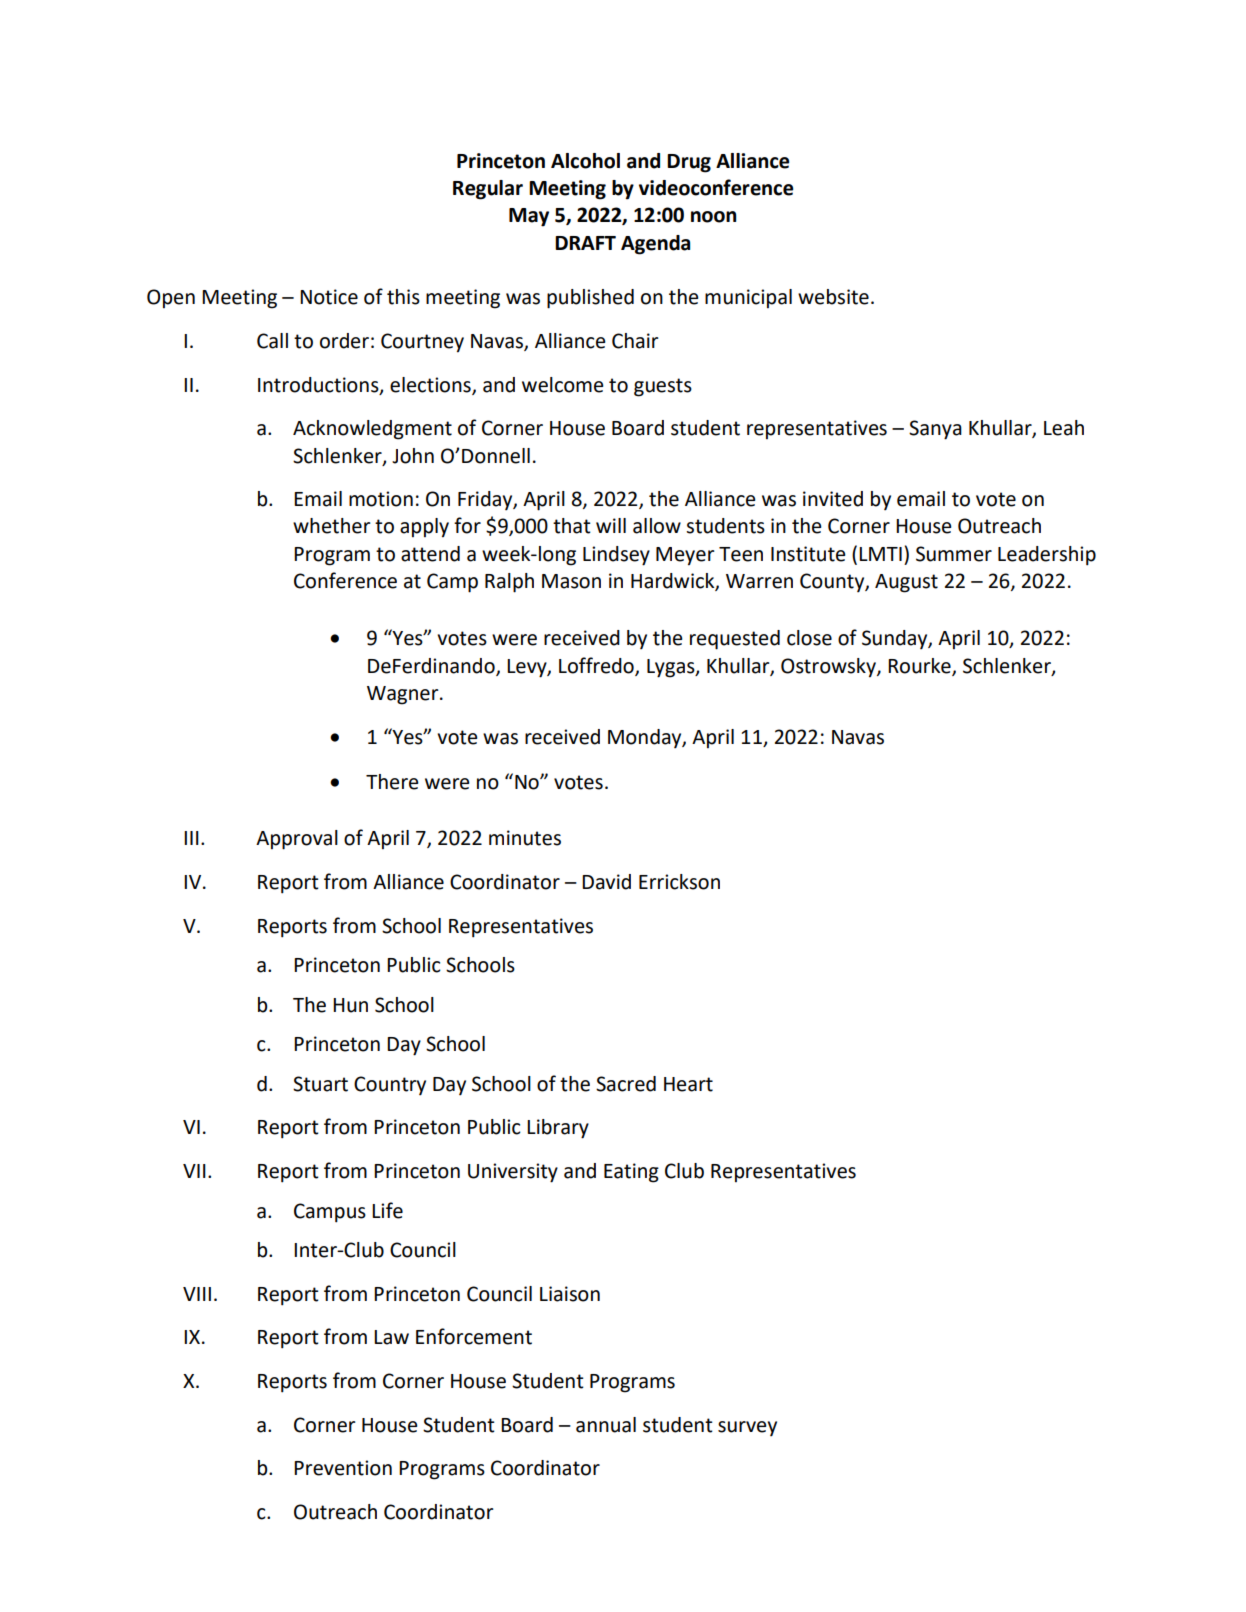 The image size is (1246, 1612). I want to click on Approval, so click(297, 840).
